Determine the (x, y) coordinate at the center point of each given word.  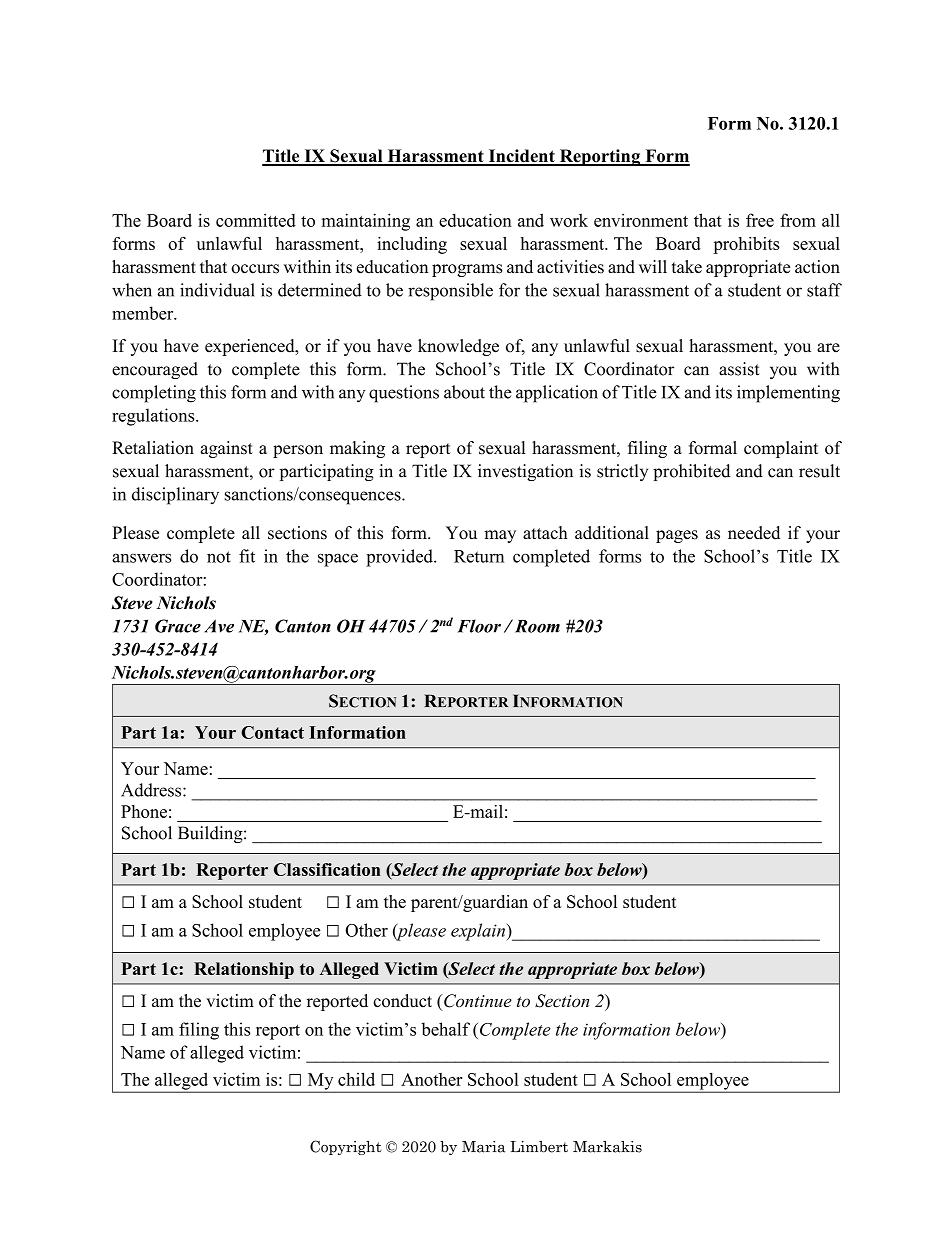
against (227, 449)
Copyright (345, 1147)
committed (256, 220)
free (760, 220)
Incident (521, 157)
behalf (446, 1029)
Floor (479, 626)
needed (754, 533)
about (464, 392)
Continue (477, 1001)
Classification (327, 869)
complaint (781, 449)
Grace (178, 626)
